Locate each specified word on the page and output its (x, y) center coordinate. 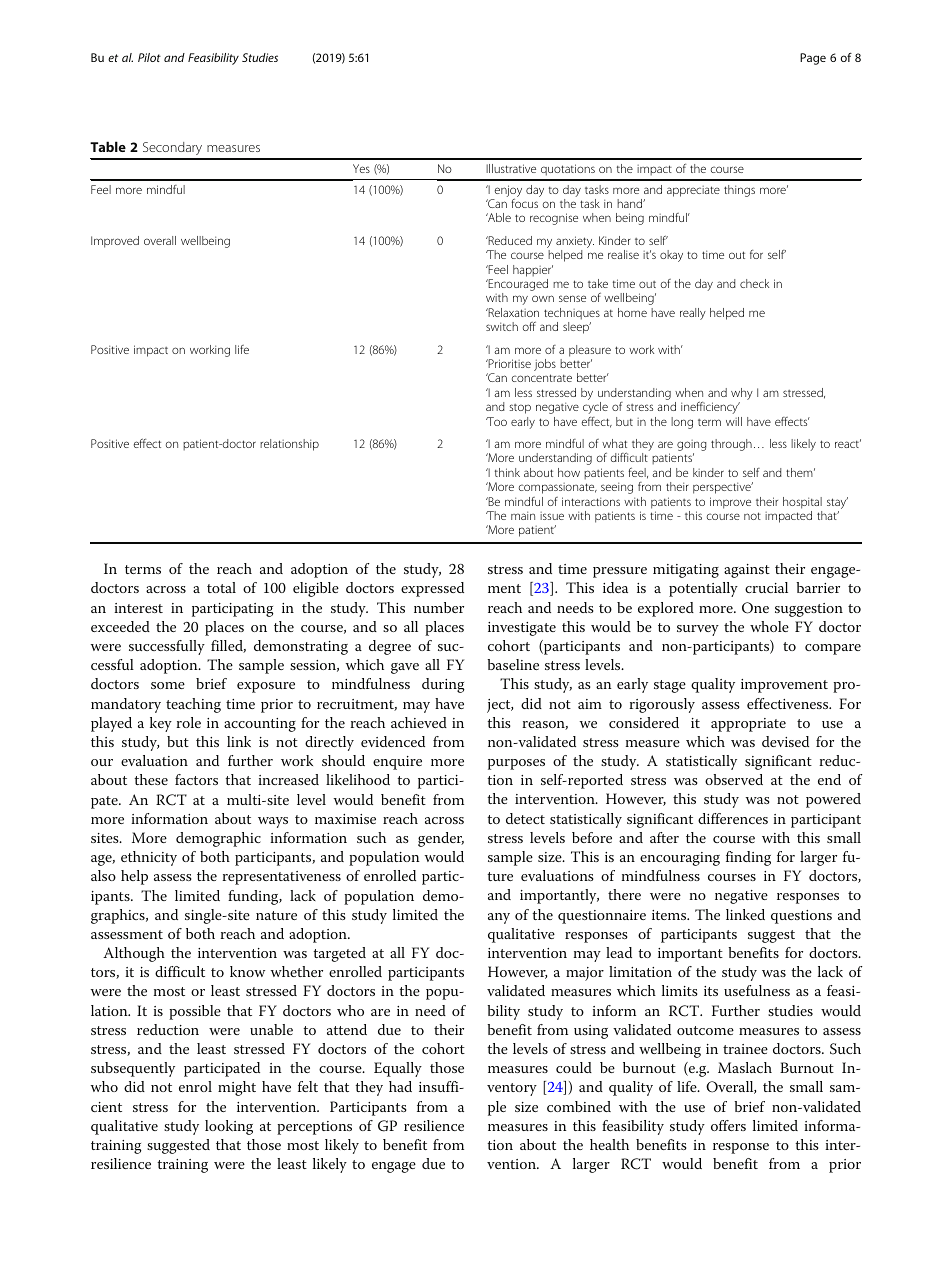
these (151, 779)
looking (229, 1127)
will (734, 421)
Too (496, 421)
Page (813, 59)
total (221, 587)
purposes (516, 764)
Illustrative (511, 168)
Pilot (149, 57)
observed (734, 779)
